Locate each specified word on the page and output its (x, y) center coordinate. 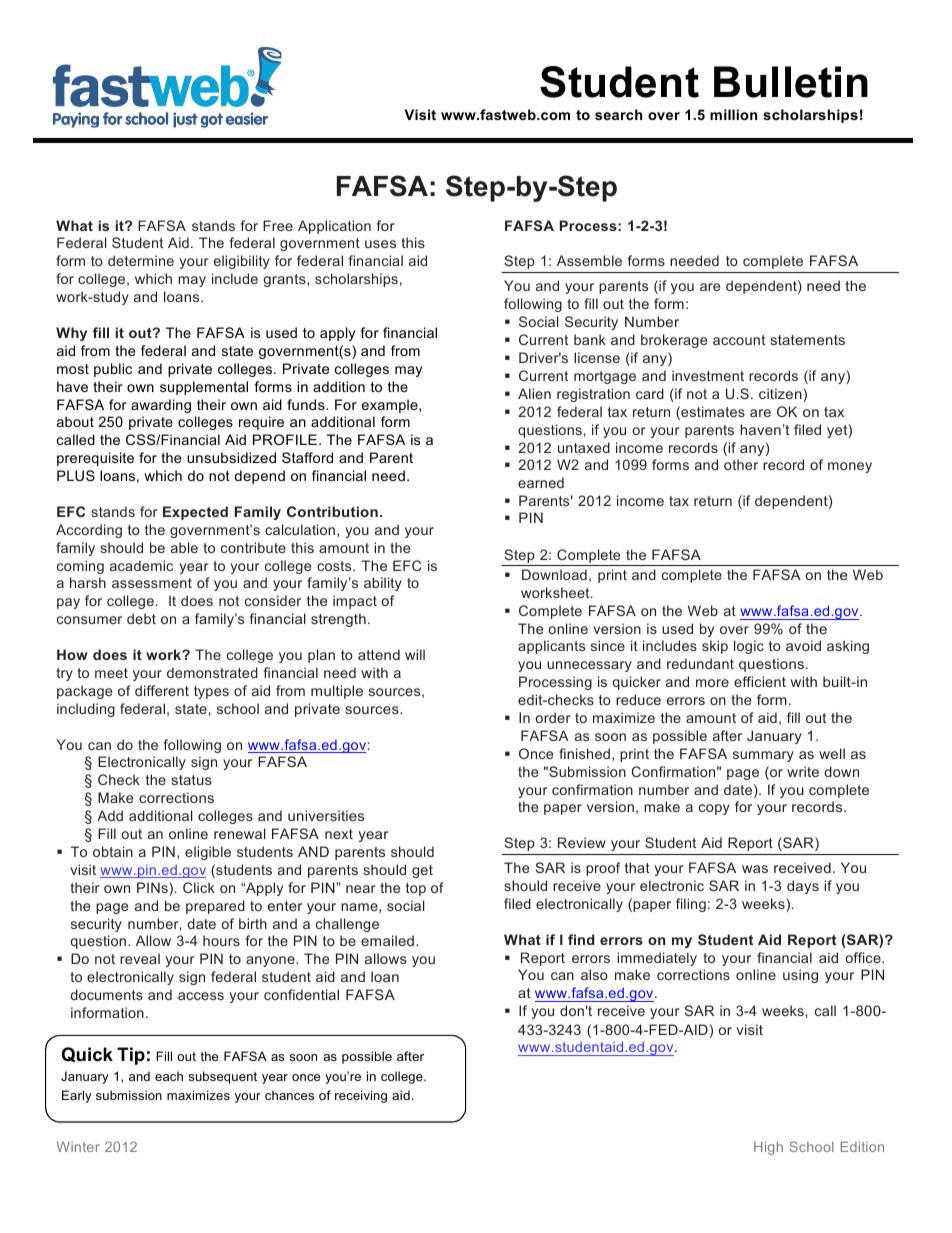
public (113, 370)
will (415, 654)
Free (278, 225)
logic (749, 647)
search (618, 114)
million (733, 114)
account (739, 340)
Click (199, 887)
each (169, 1076)
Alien (534, 393)
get (422, 871)
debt (141, 618)
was (755, 869)
